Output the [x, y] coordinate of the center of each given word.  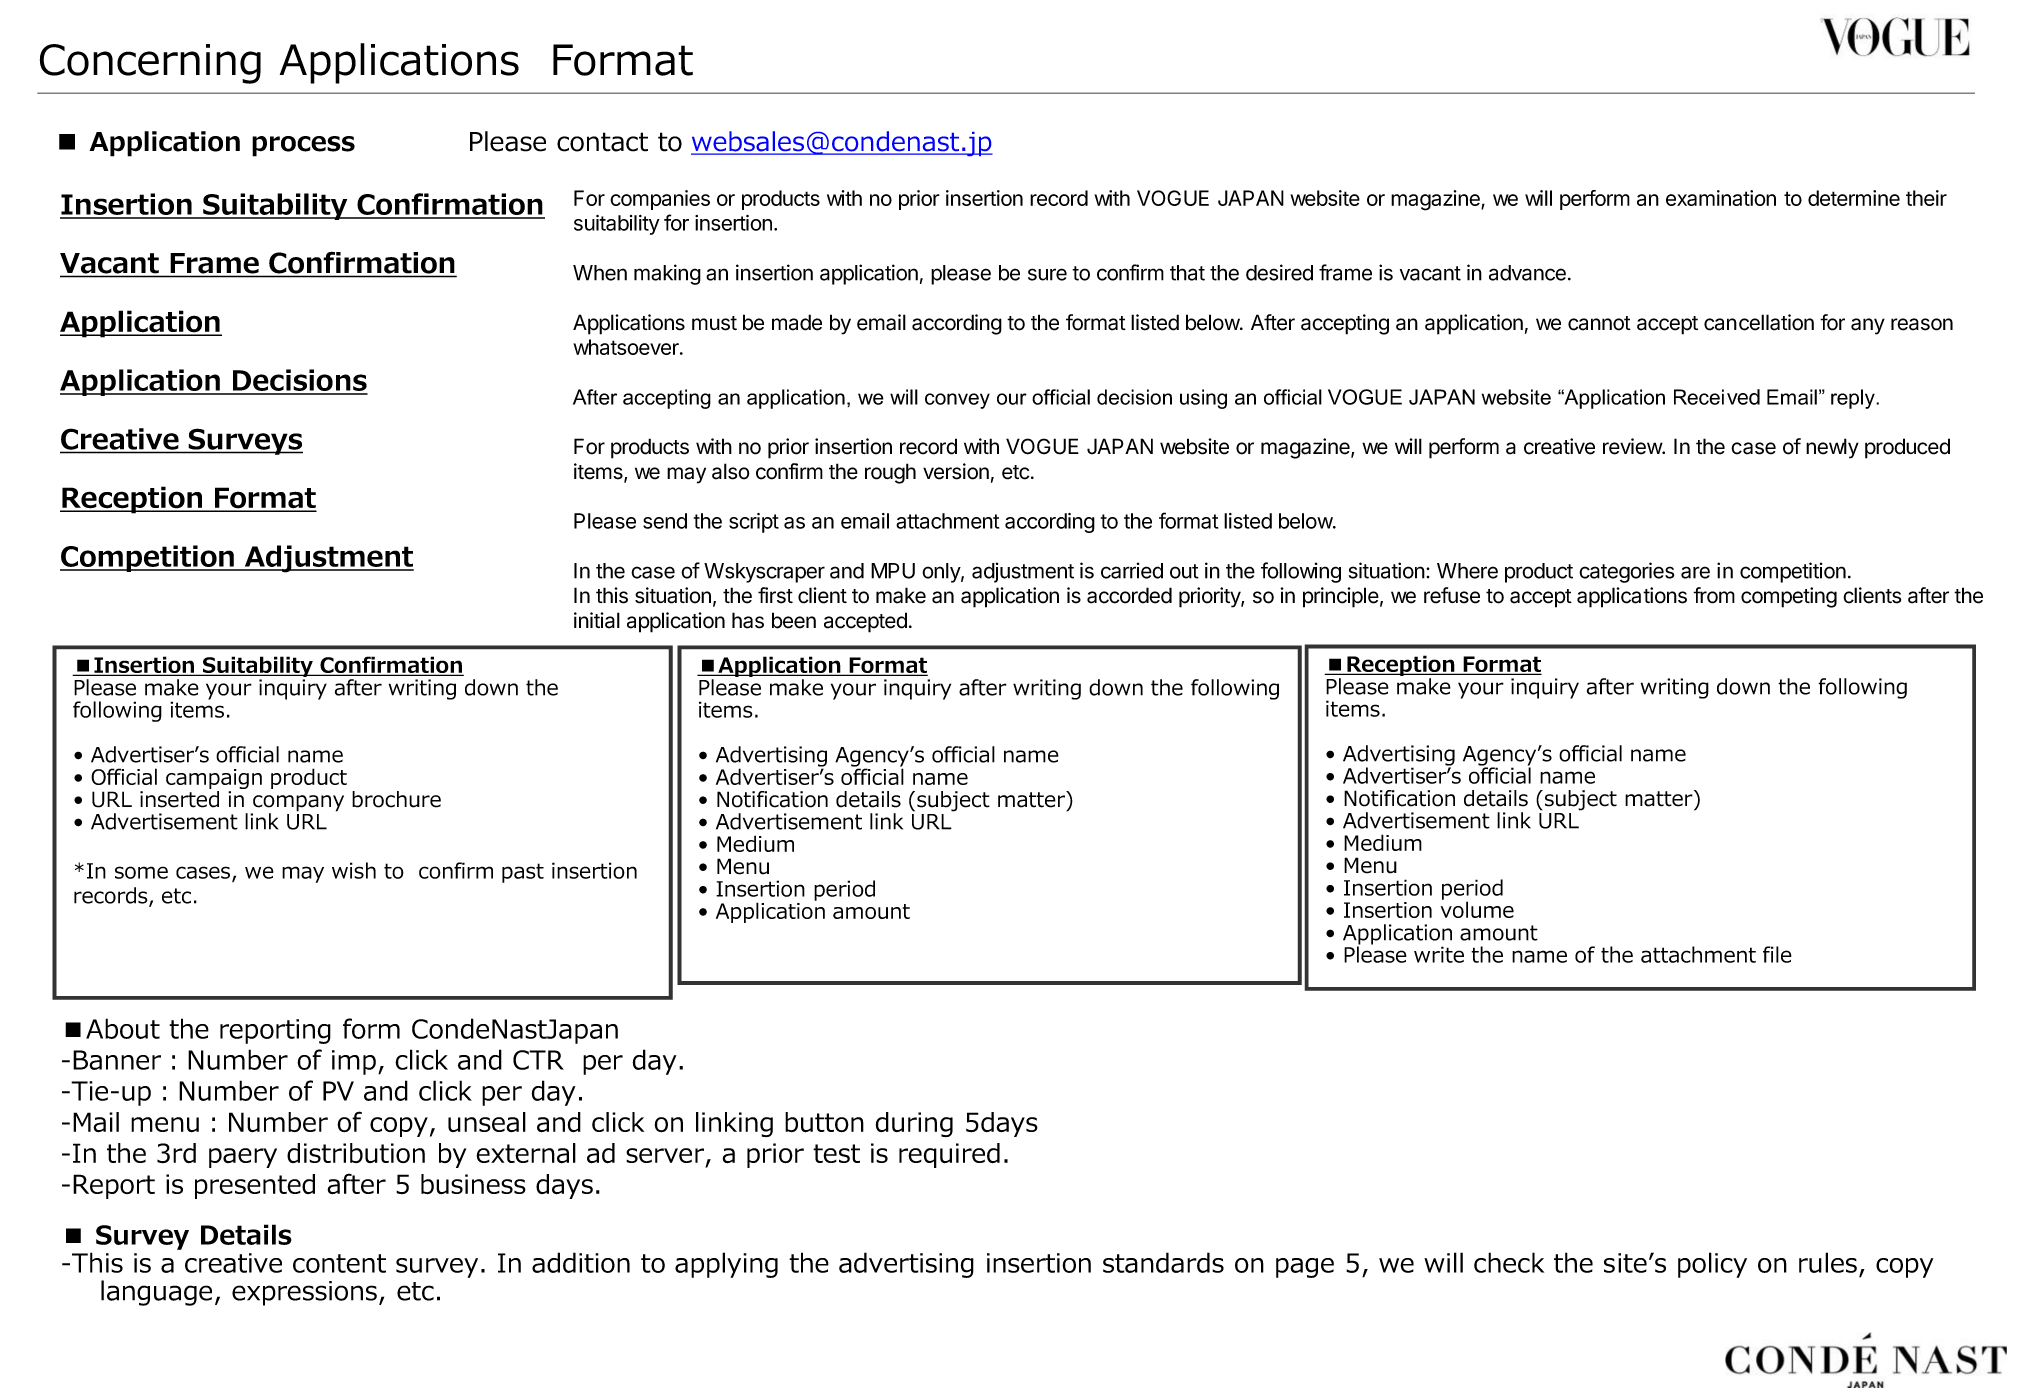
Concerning [150, 64]
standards [1163, 1262]
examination [1721, 198]
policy [1712, 1265]
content [339, 1263]
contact [602, 142]
